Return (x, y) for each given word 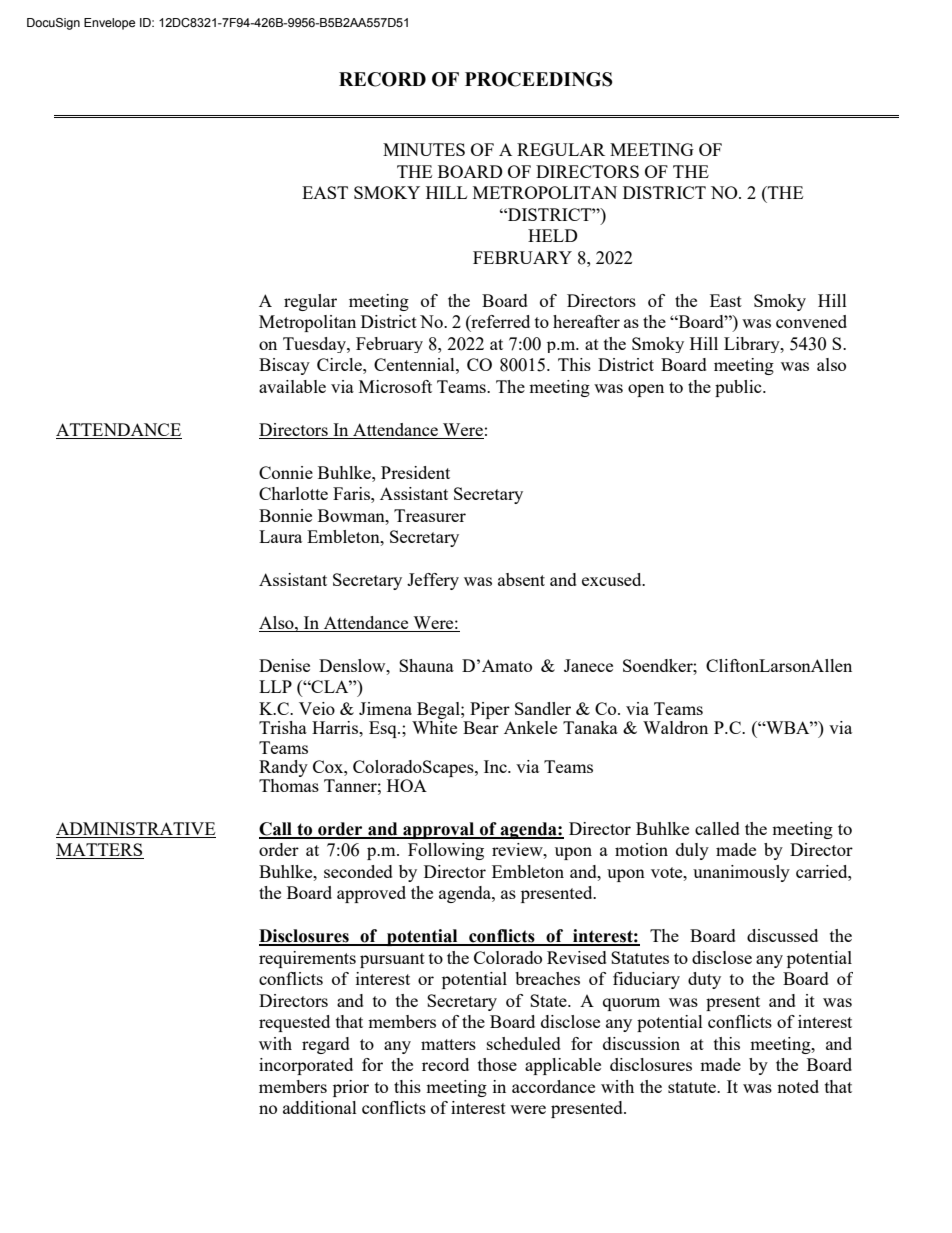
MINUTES (424, 149)
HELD (553, 235)
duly (692, 851)
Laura (280, 536)
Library (753, 345)
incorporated (306, 1066)
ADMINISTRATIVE (136, 830)
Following (446, 851)
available (292, 386)
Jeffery (433, 581)
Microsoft (395, 386)
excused (613, 579)
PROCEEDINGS (539, 79)
